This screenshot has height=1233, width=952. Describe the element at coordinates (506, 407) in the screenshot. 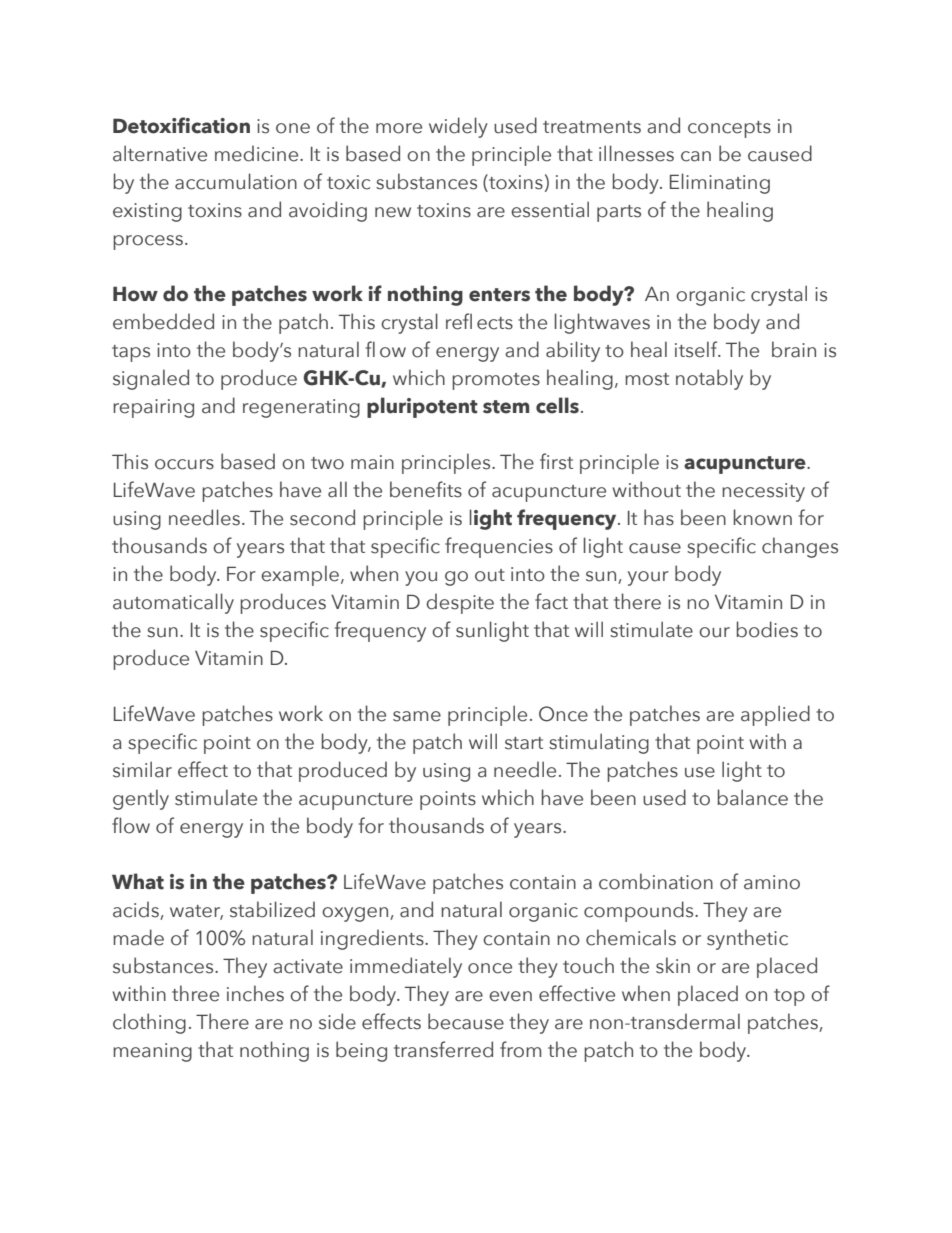

I see `stem` at that location.
